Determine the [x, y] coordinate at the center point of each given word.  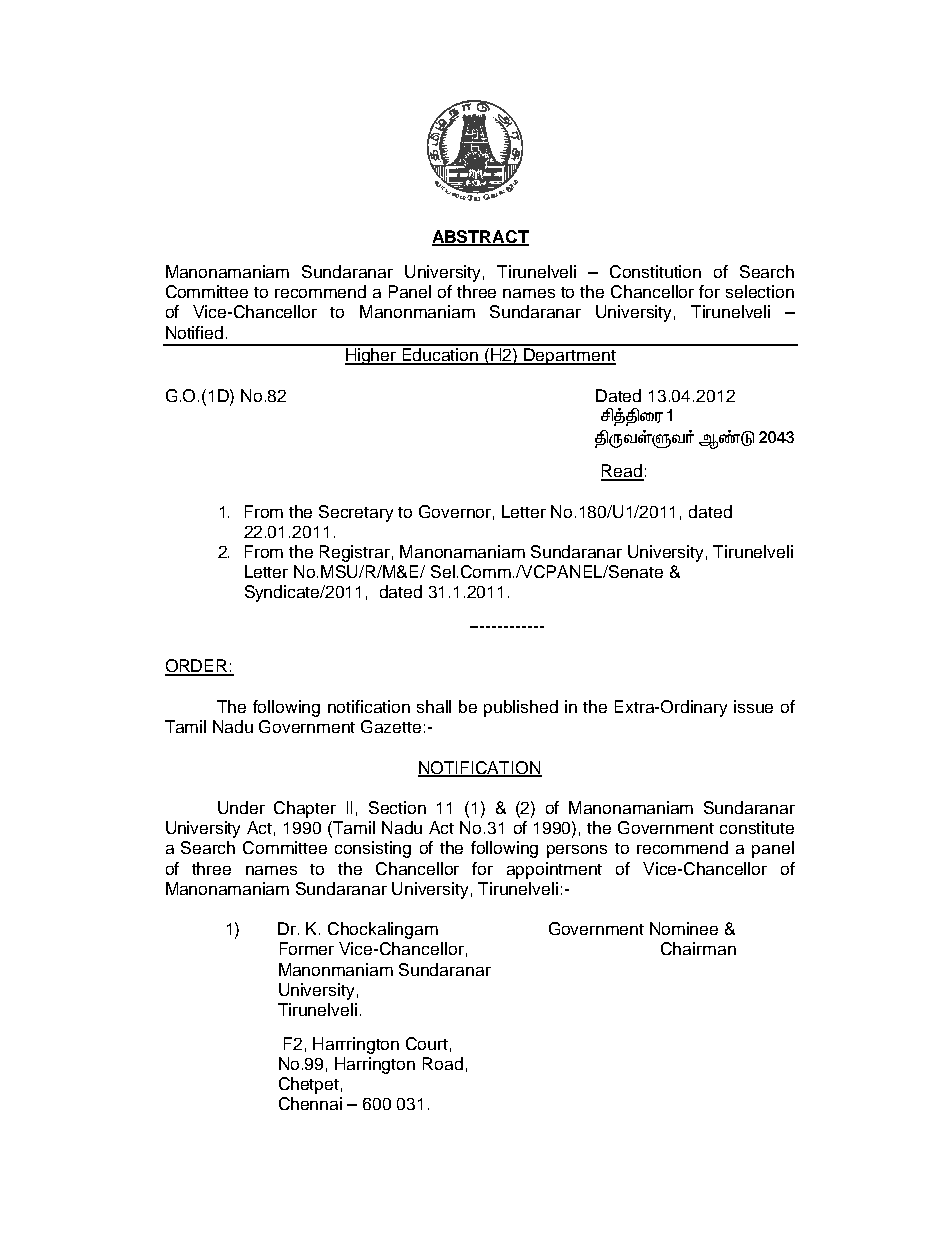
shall [434, 706]
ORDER [197, 667]
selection [760, 291]
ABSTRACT [480, 238]
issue [753, 706]
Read [622, 472]
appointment [554, 870]
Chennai [310, 1103]
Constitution [655, 271]
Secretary [356, 513]
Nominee [684, 928]
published [521, 708]
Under [241, 807]
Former [307, 948]
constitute [757, 827]
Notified [194, 332]
